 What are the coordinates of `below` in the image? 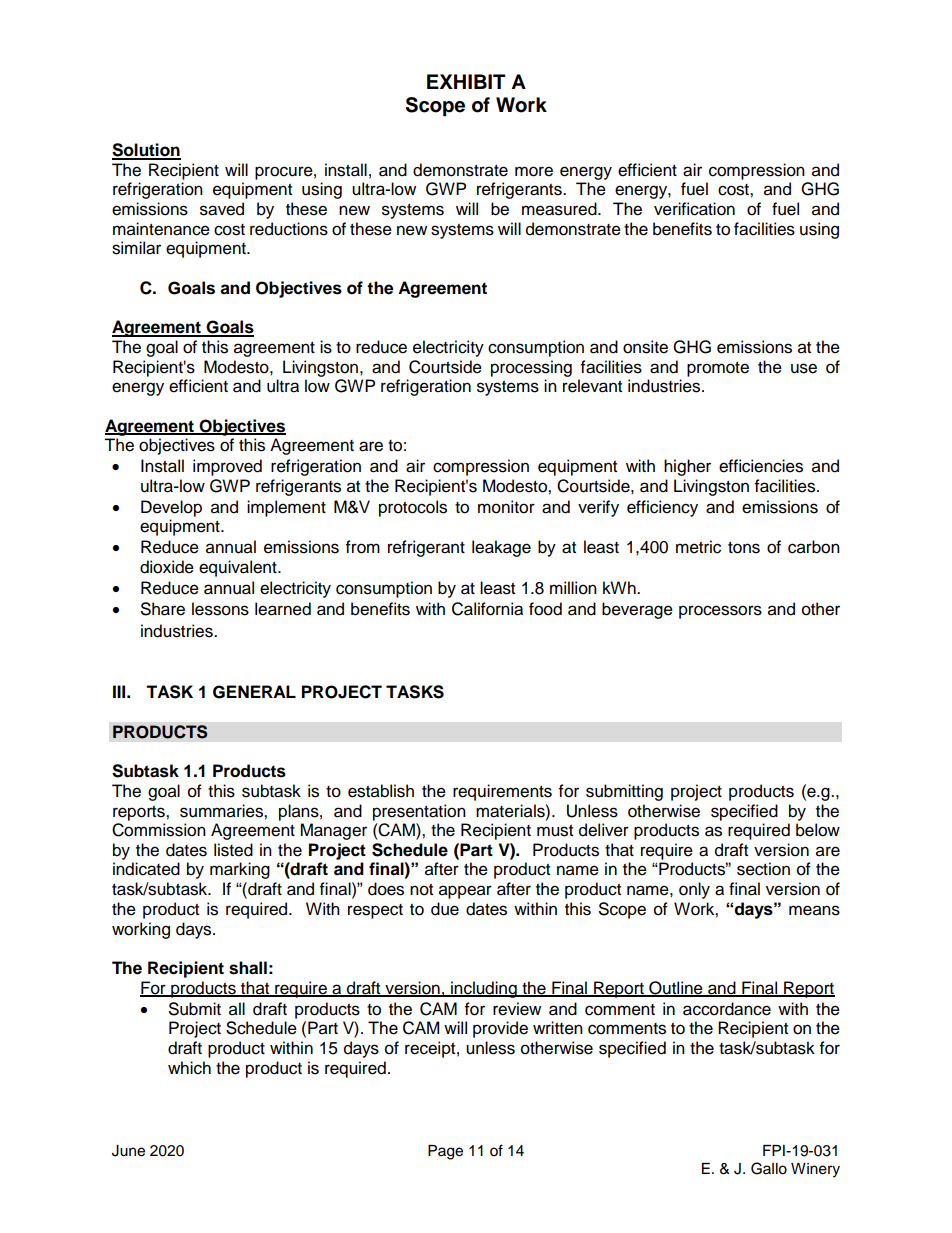 It's located at (818, 830).
